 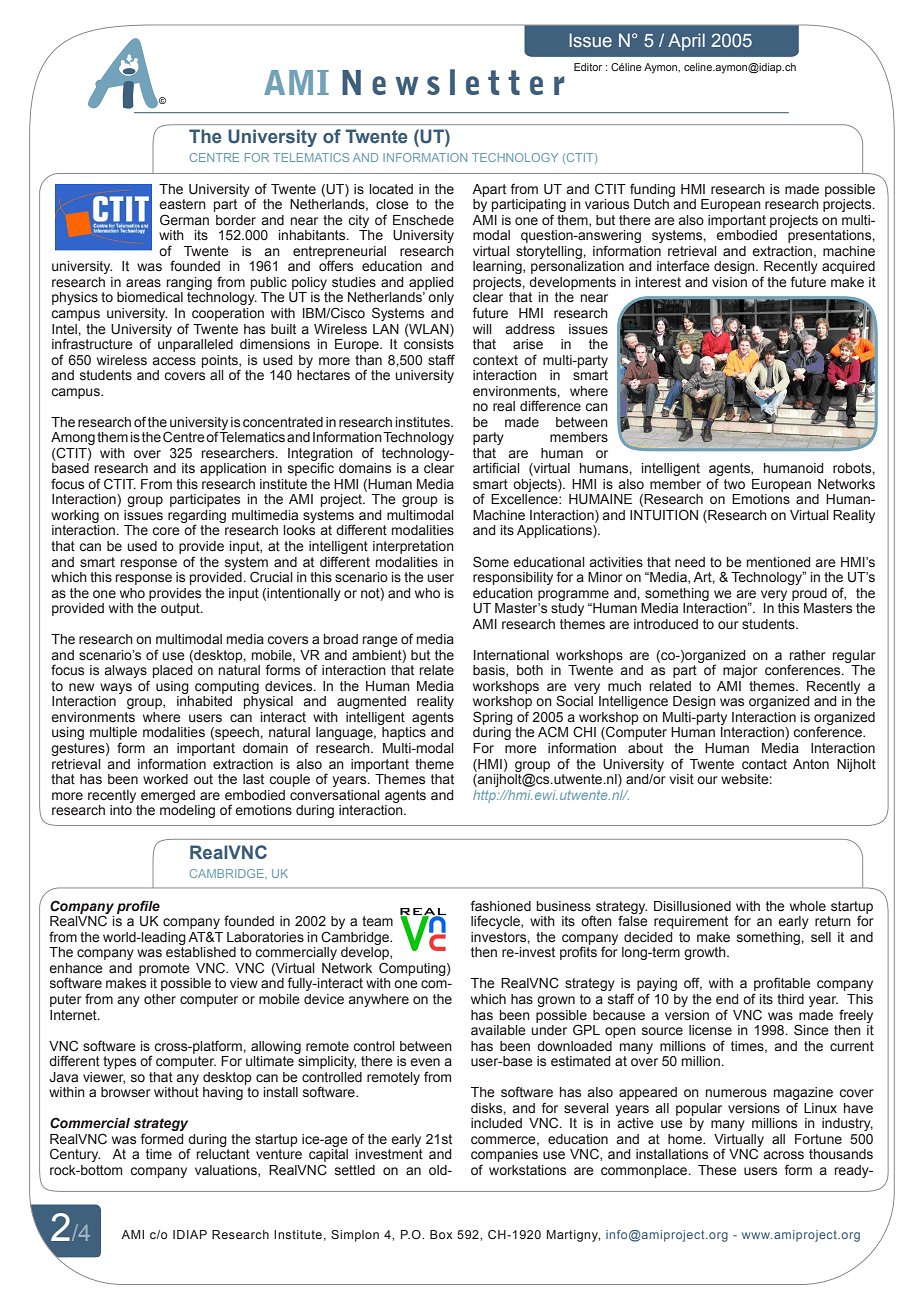 What do you see at coordinates (686, 42) in the screenshot?
I see `April` at bounding box center [686, 42].
